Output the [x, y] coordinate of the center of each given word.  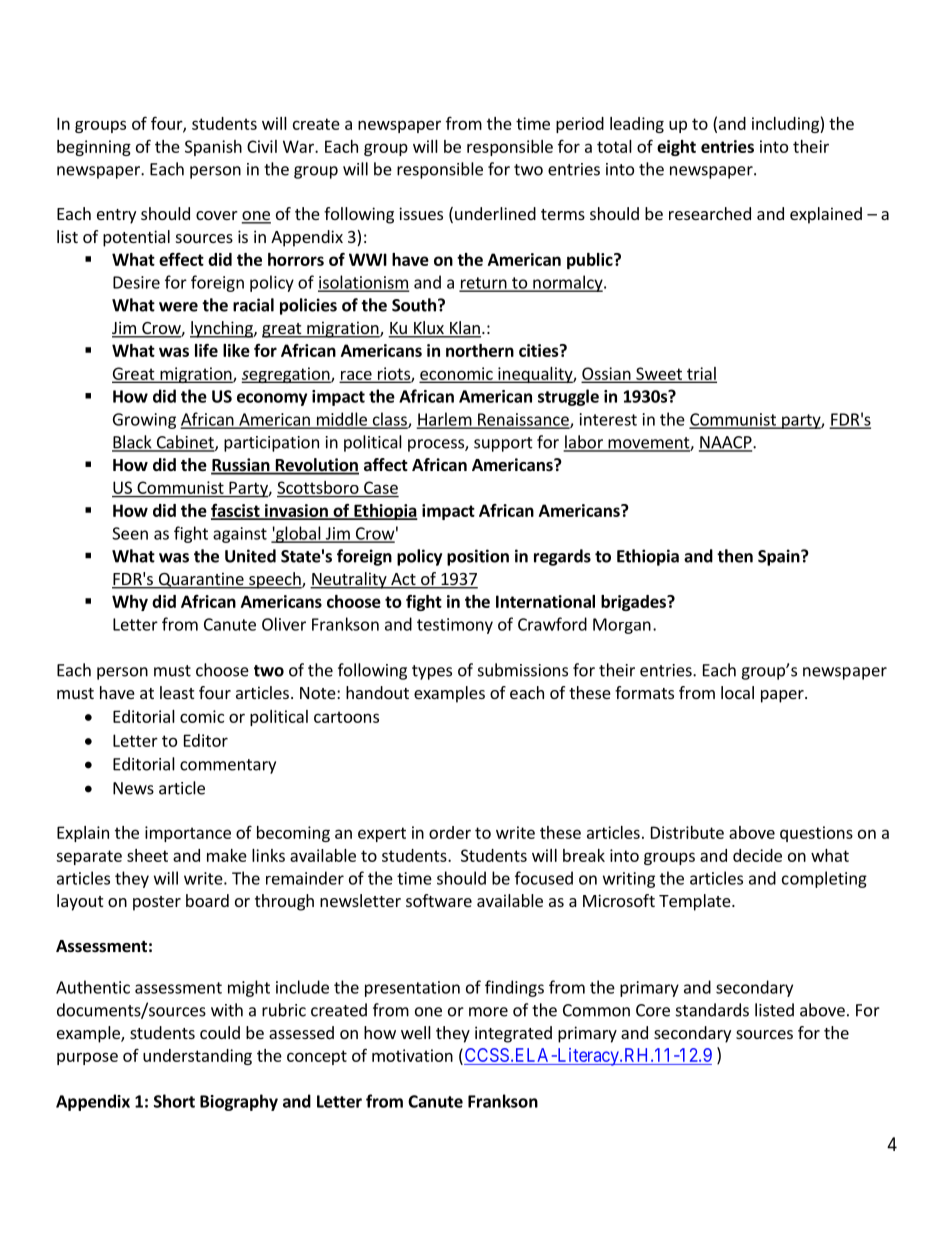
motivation [412, 1055]
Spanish [213, 148]
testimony [455, 626]
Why [130, 603]
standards [712, 1010]
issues [421, 213]
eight [676, 148]
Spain [780, 557]
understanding [197, 1057]
